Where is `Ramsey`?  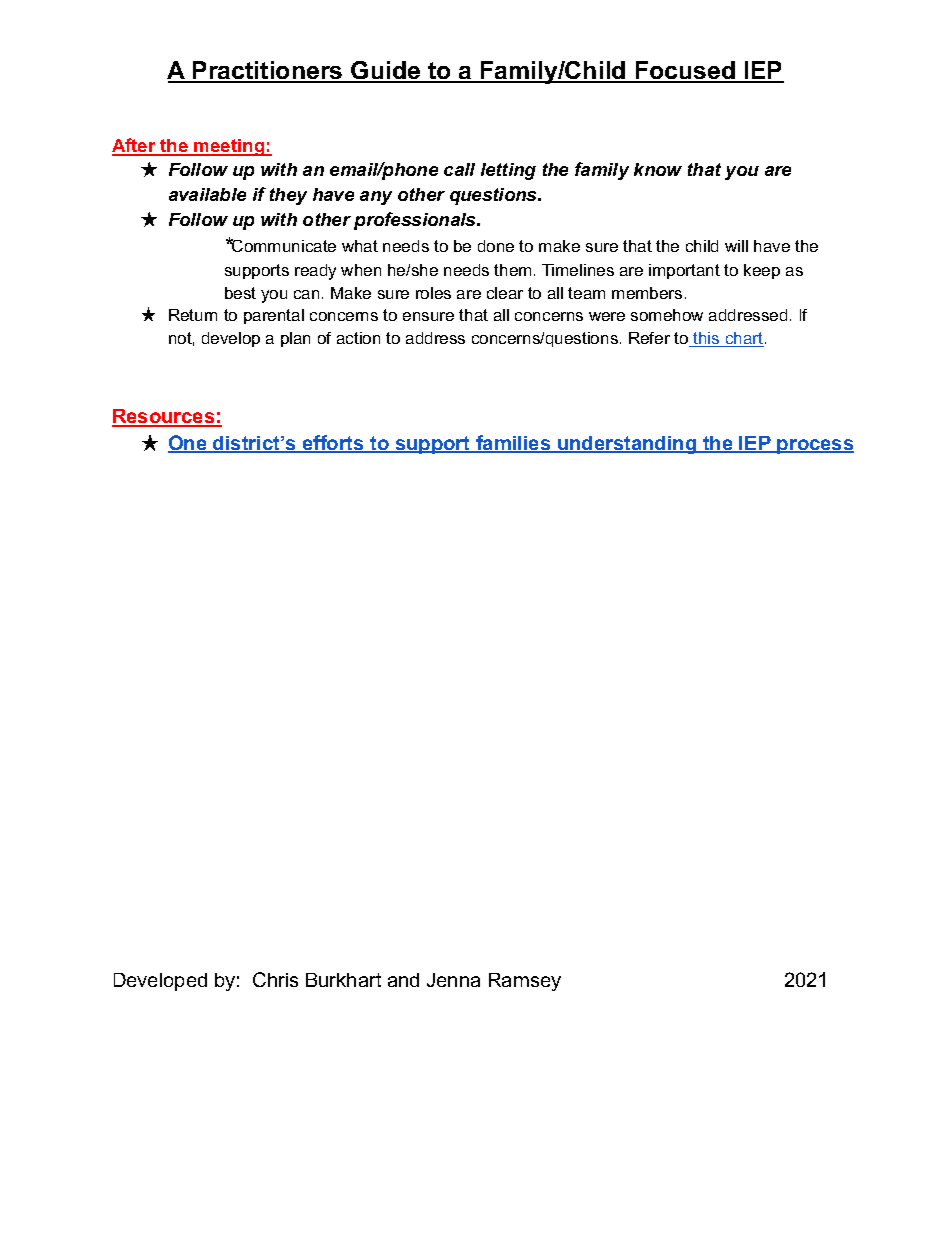
Ramsey is located at coordinates (525, 982).
